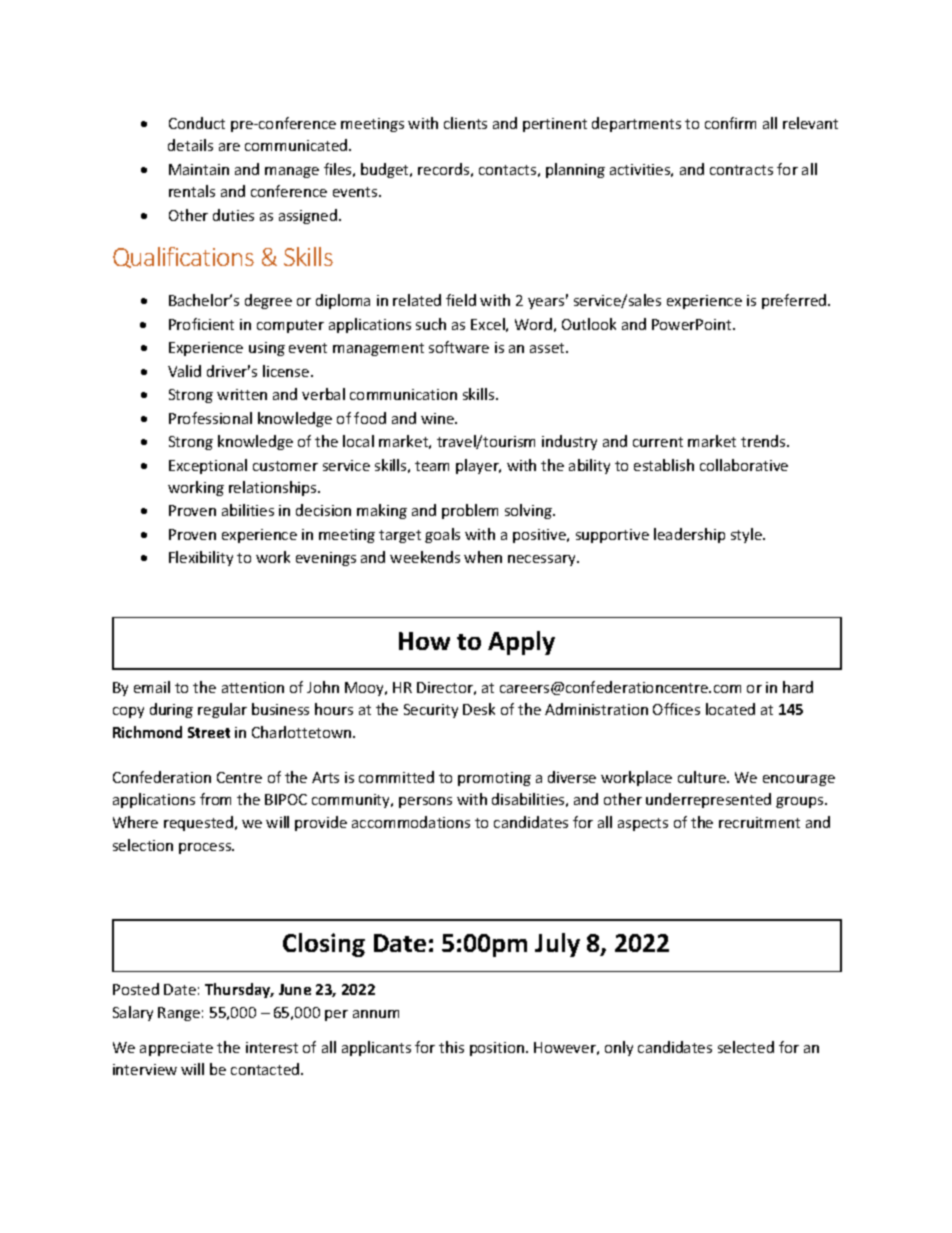  Describe the element at coordinates (190, 145) in the screenshot. I see `details` at that location.
